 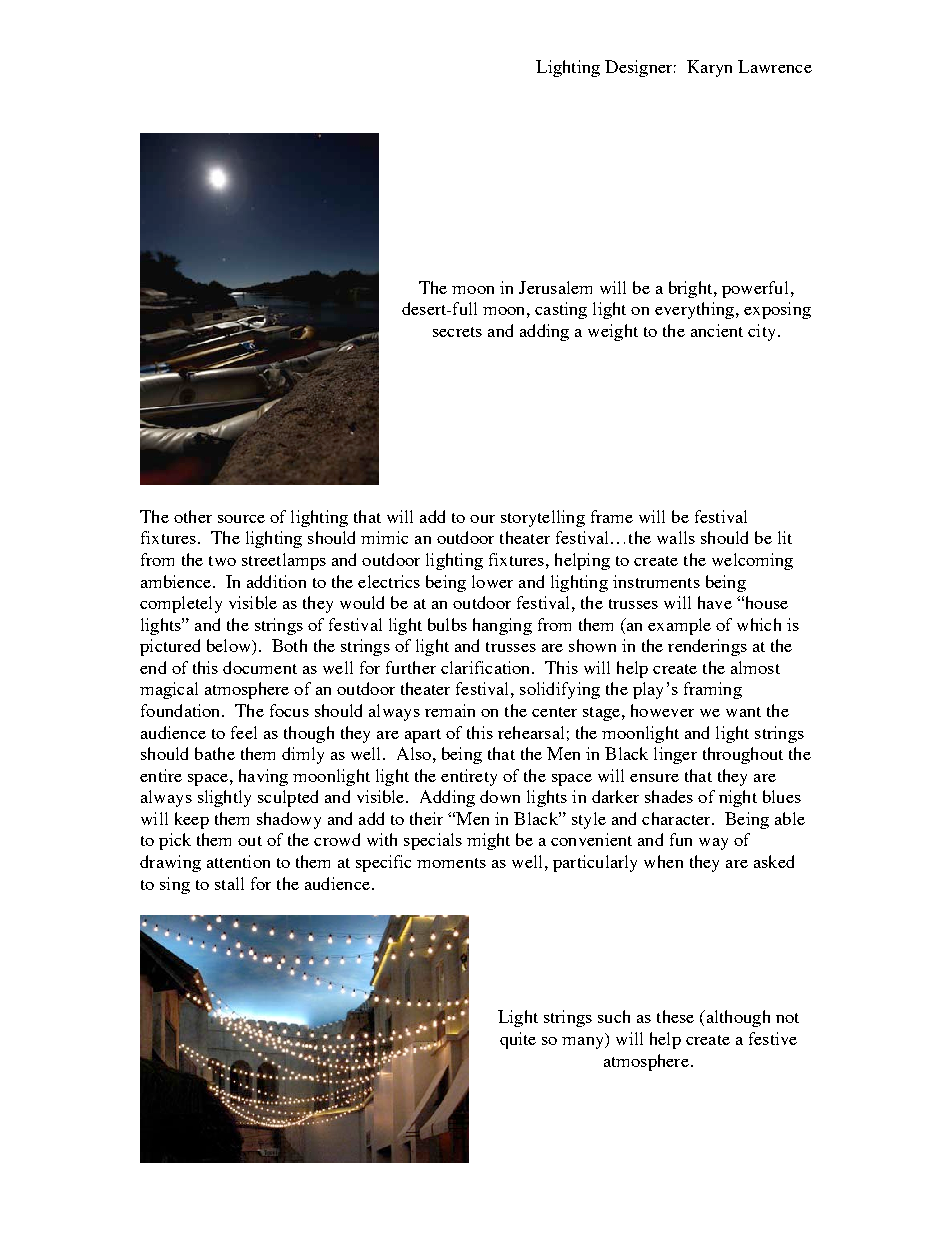 What do you see at coordinates (675, 1016) in the screenshot?
I see `these` at bounding box center [675, 1016].
